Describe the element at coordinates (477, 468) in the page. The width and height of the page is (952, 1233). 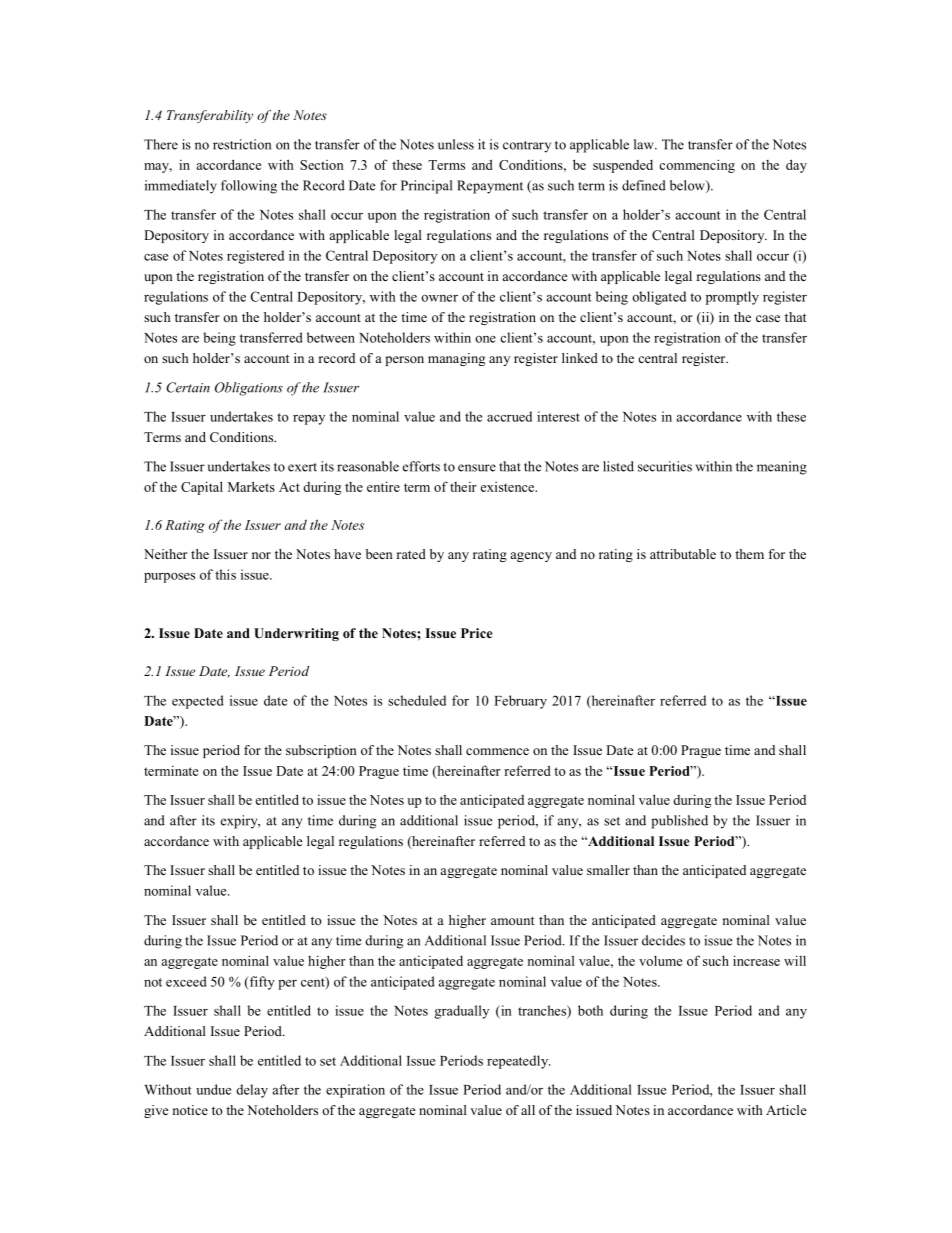
I see `ensure` at that location.
